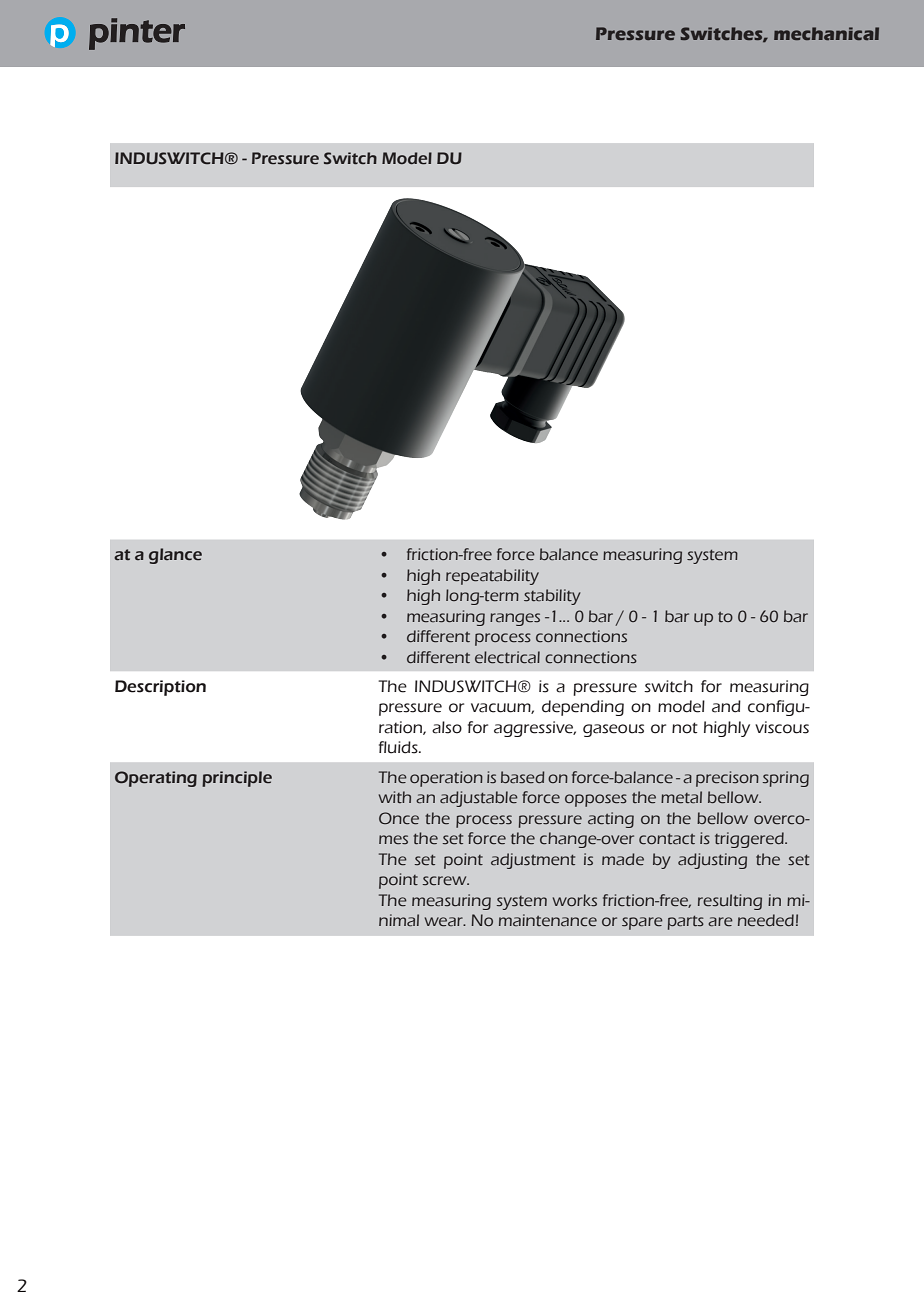  What do you see at coordinates (534, 729) in the screenshot?
I see `aggressive` at bounding box center [534, 729].
